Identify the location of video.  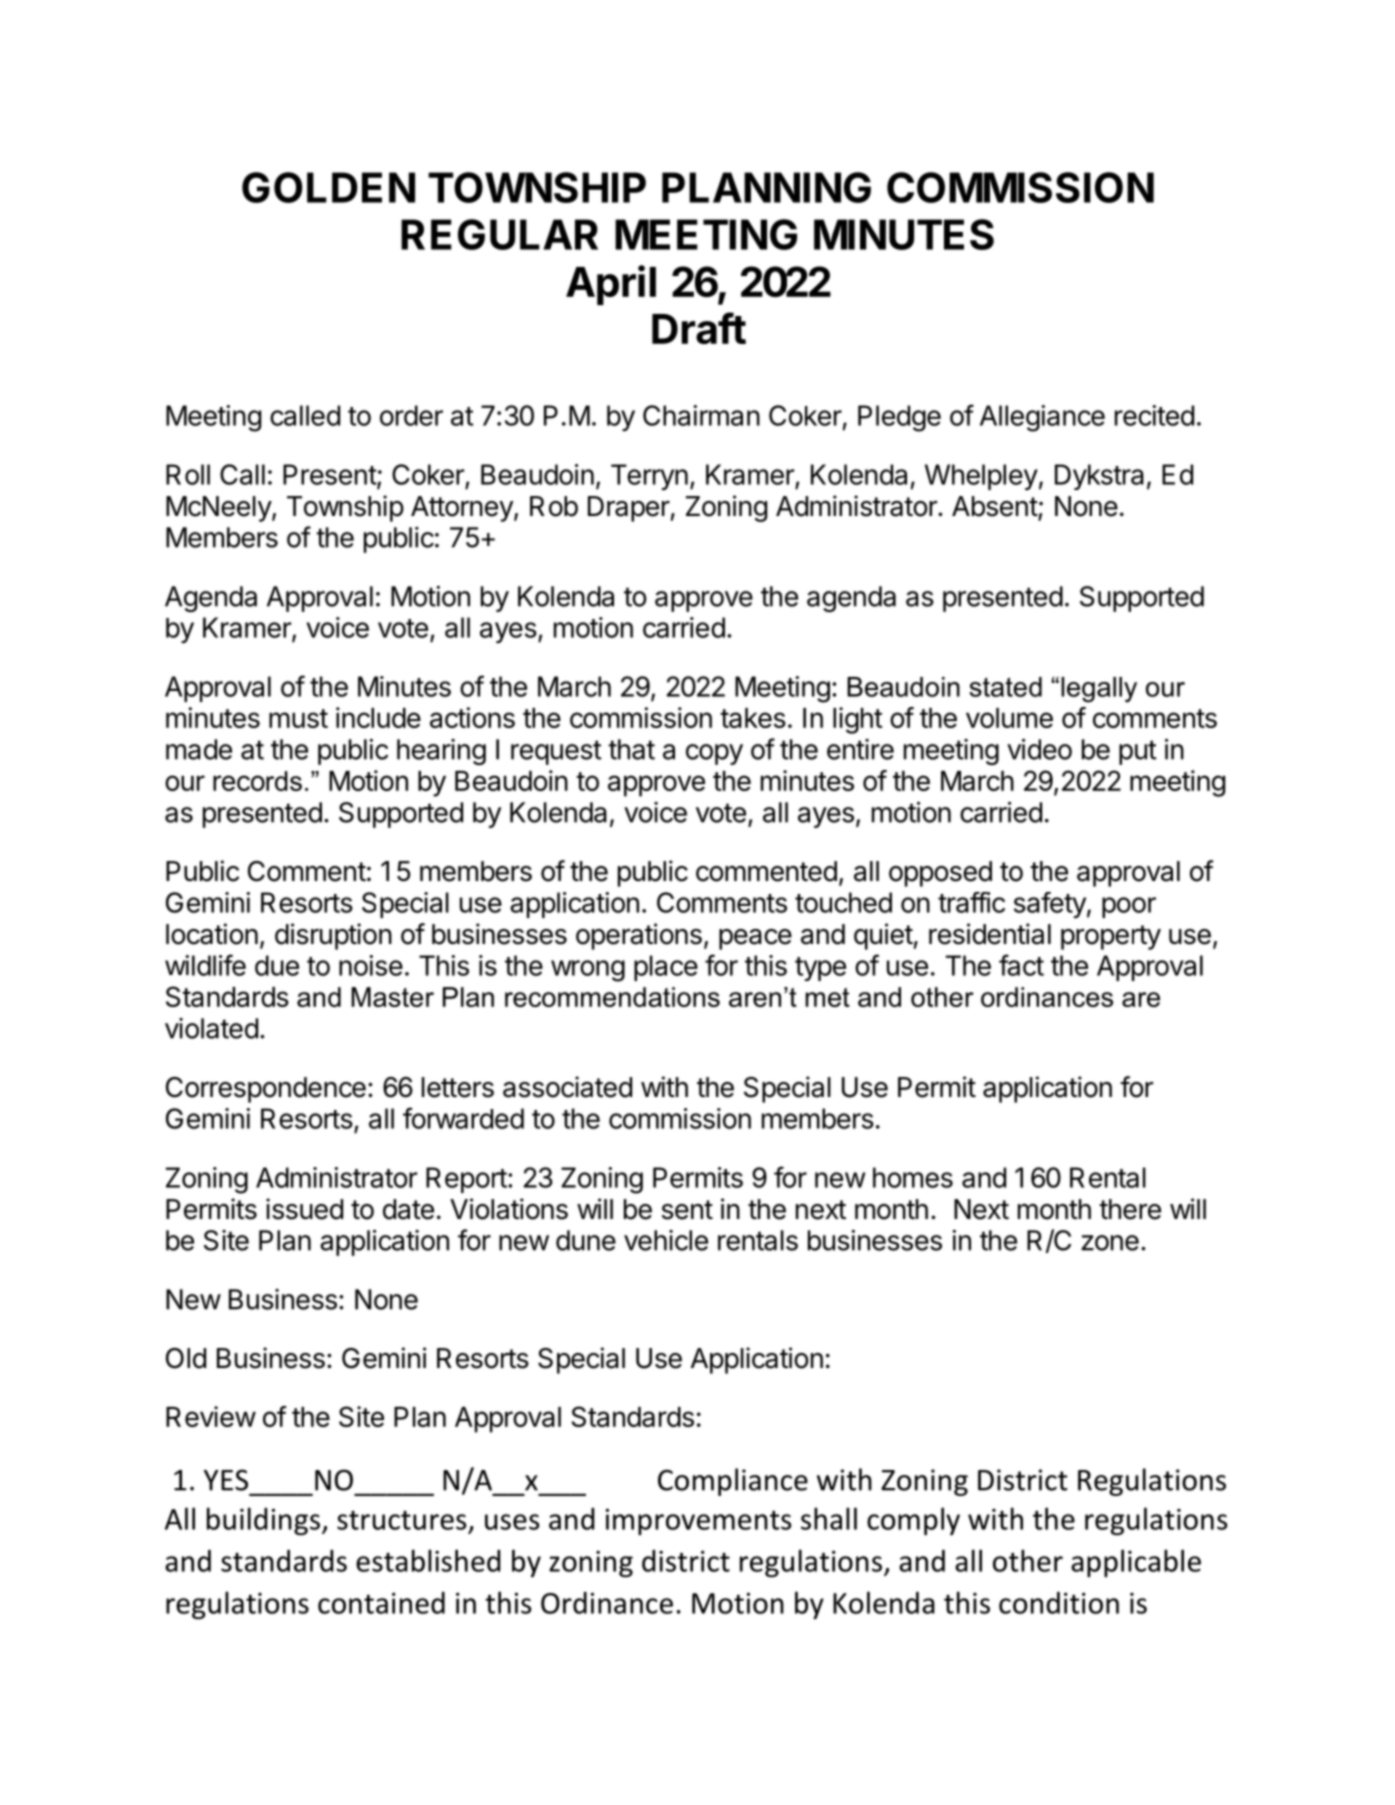
(1039, 749).
